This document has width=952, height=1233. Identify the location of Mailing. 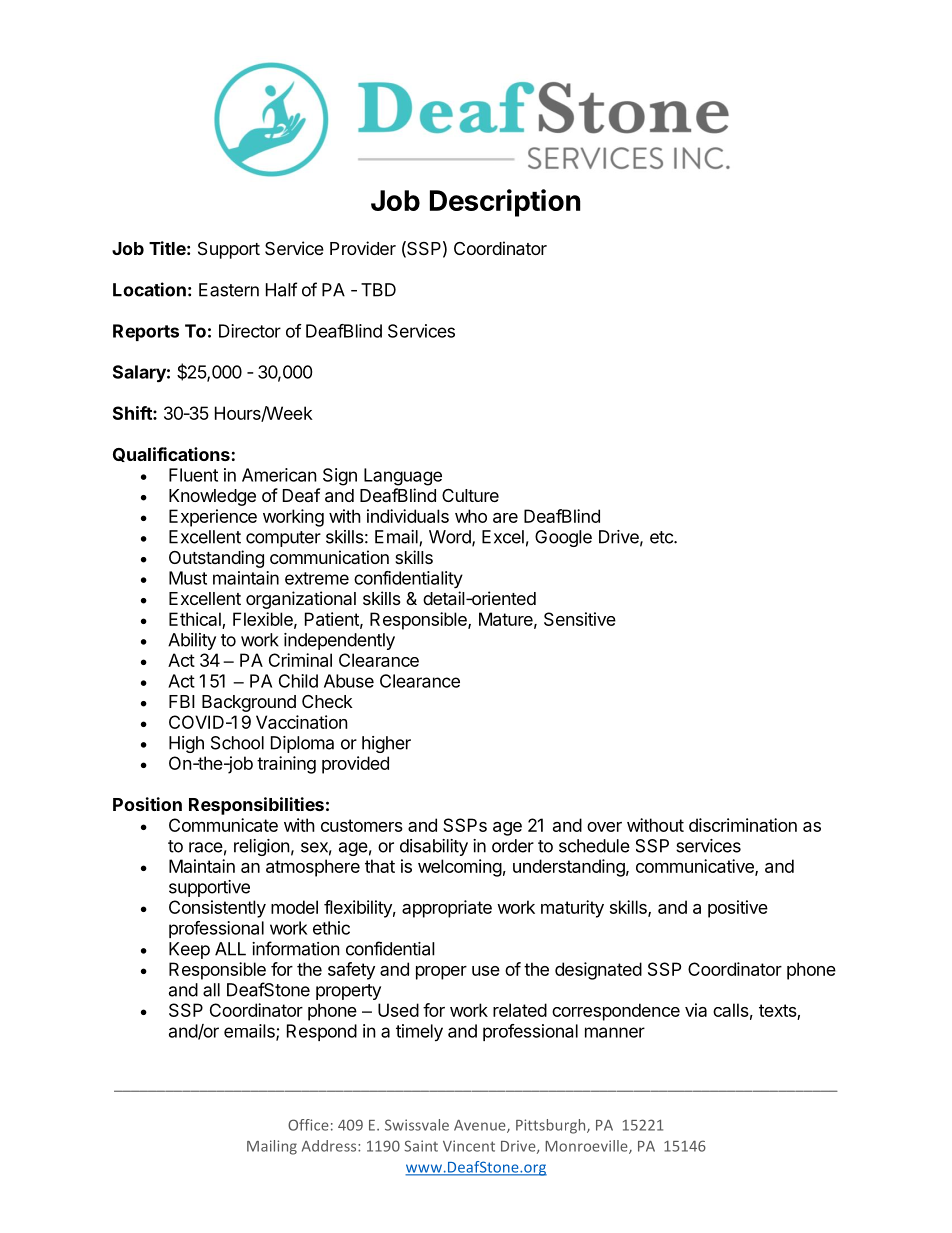
(272, 1147).
